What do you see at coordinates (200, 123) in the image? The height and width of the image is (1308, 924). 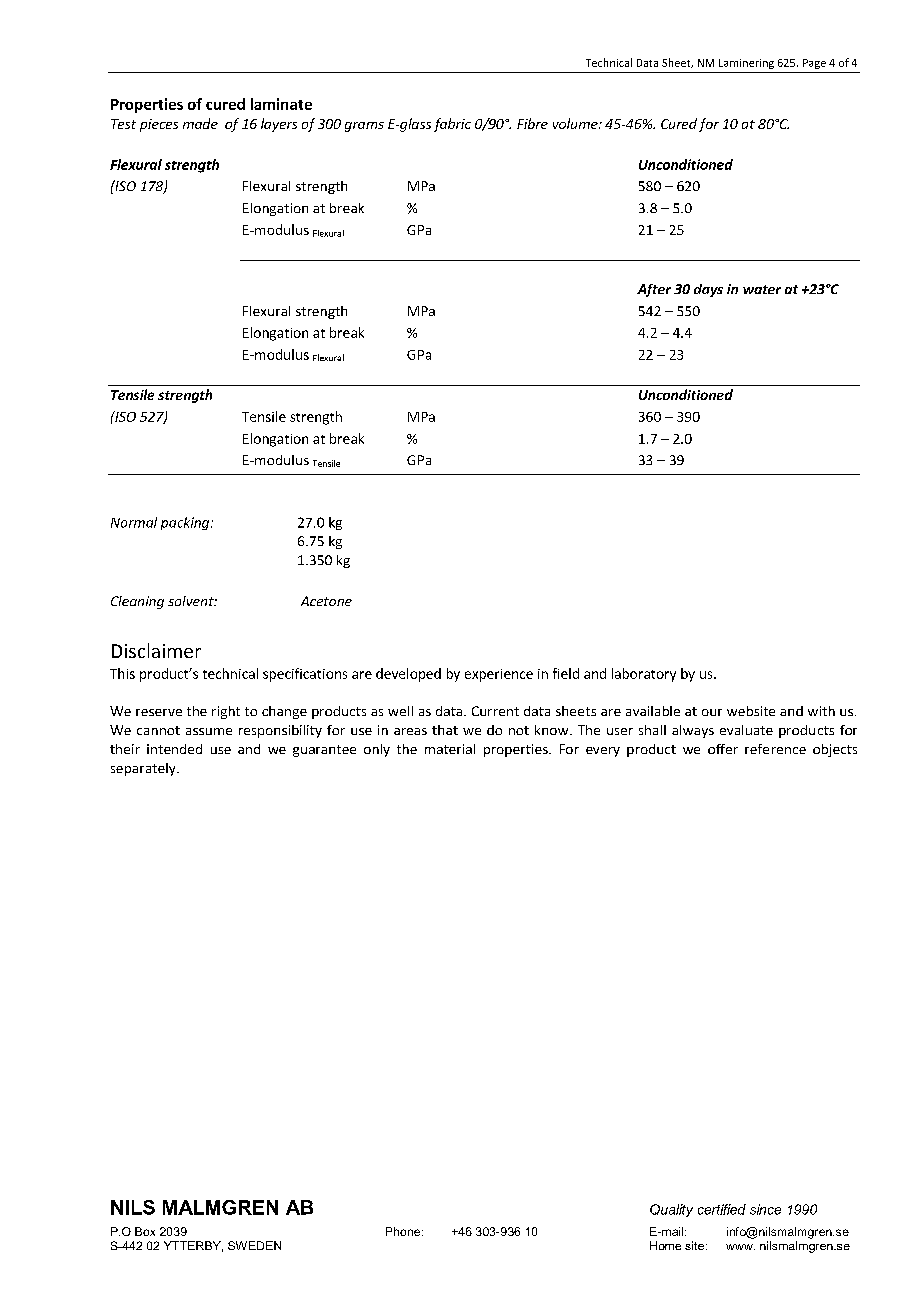 I see `made` at bounding box center [200, 123].
